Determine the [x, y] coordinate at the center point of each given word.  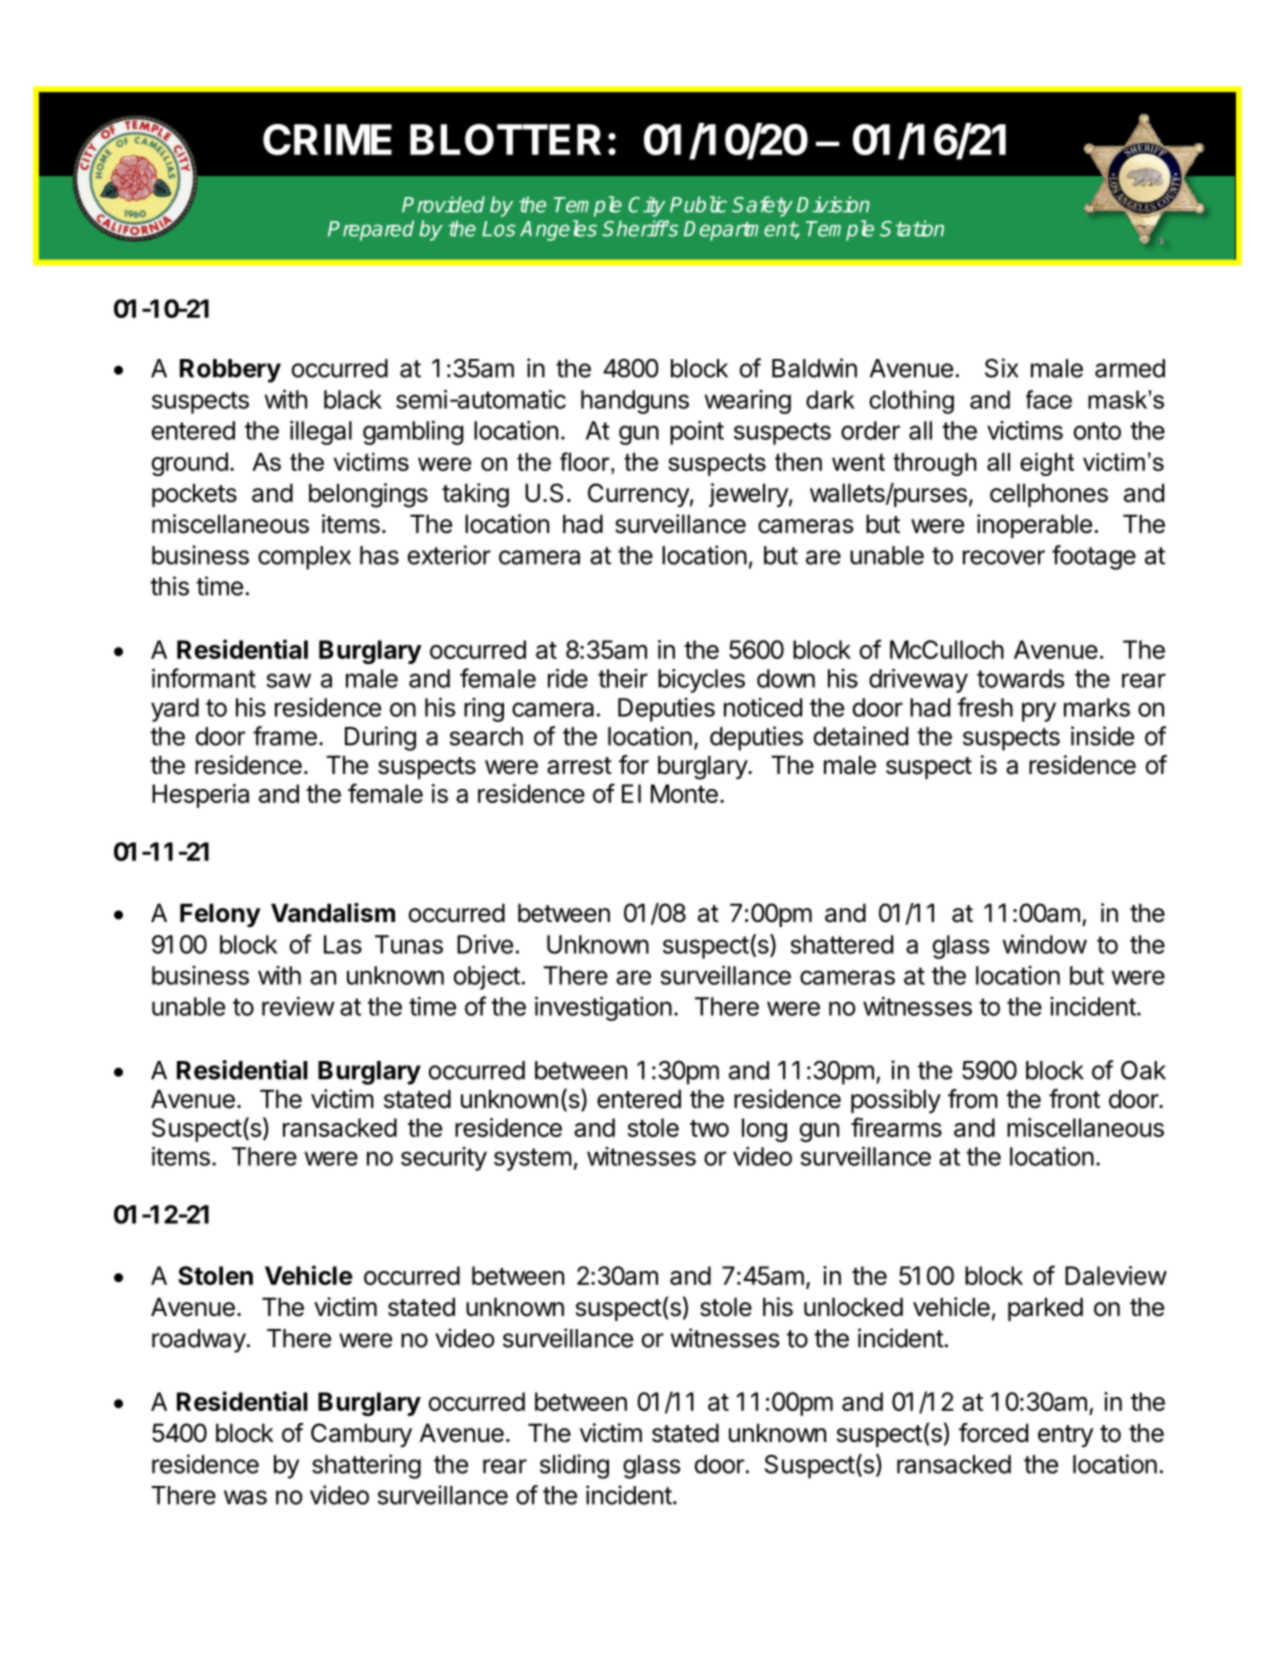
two [709, 1128]
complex [304, 558]
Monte [684, 793]
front [1074, 1099]
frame [285, 736]
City [646, 206]
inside [1102, 736]
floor [586, 461]
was [245, 1497]
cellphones [1049, 495]
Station [912, 228]
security [444, 1159]
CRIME [327, 139]
